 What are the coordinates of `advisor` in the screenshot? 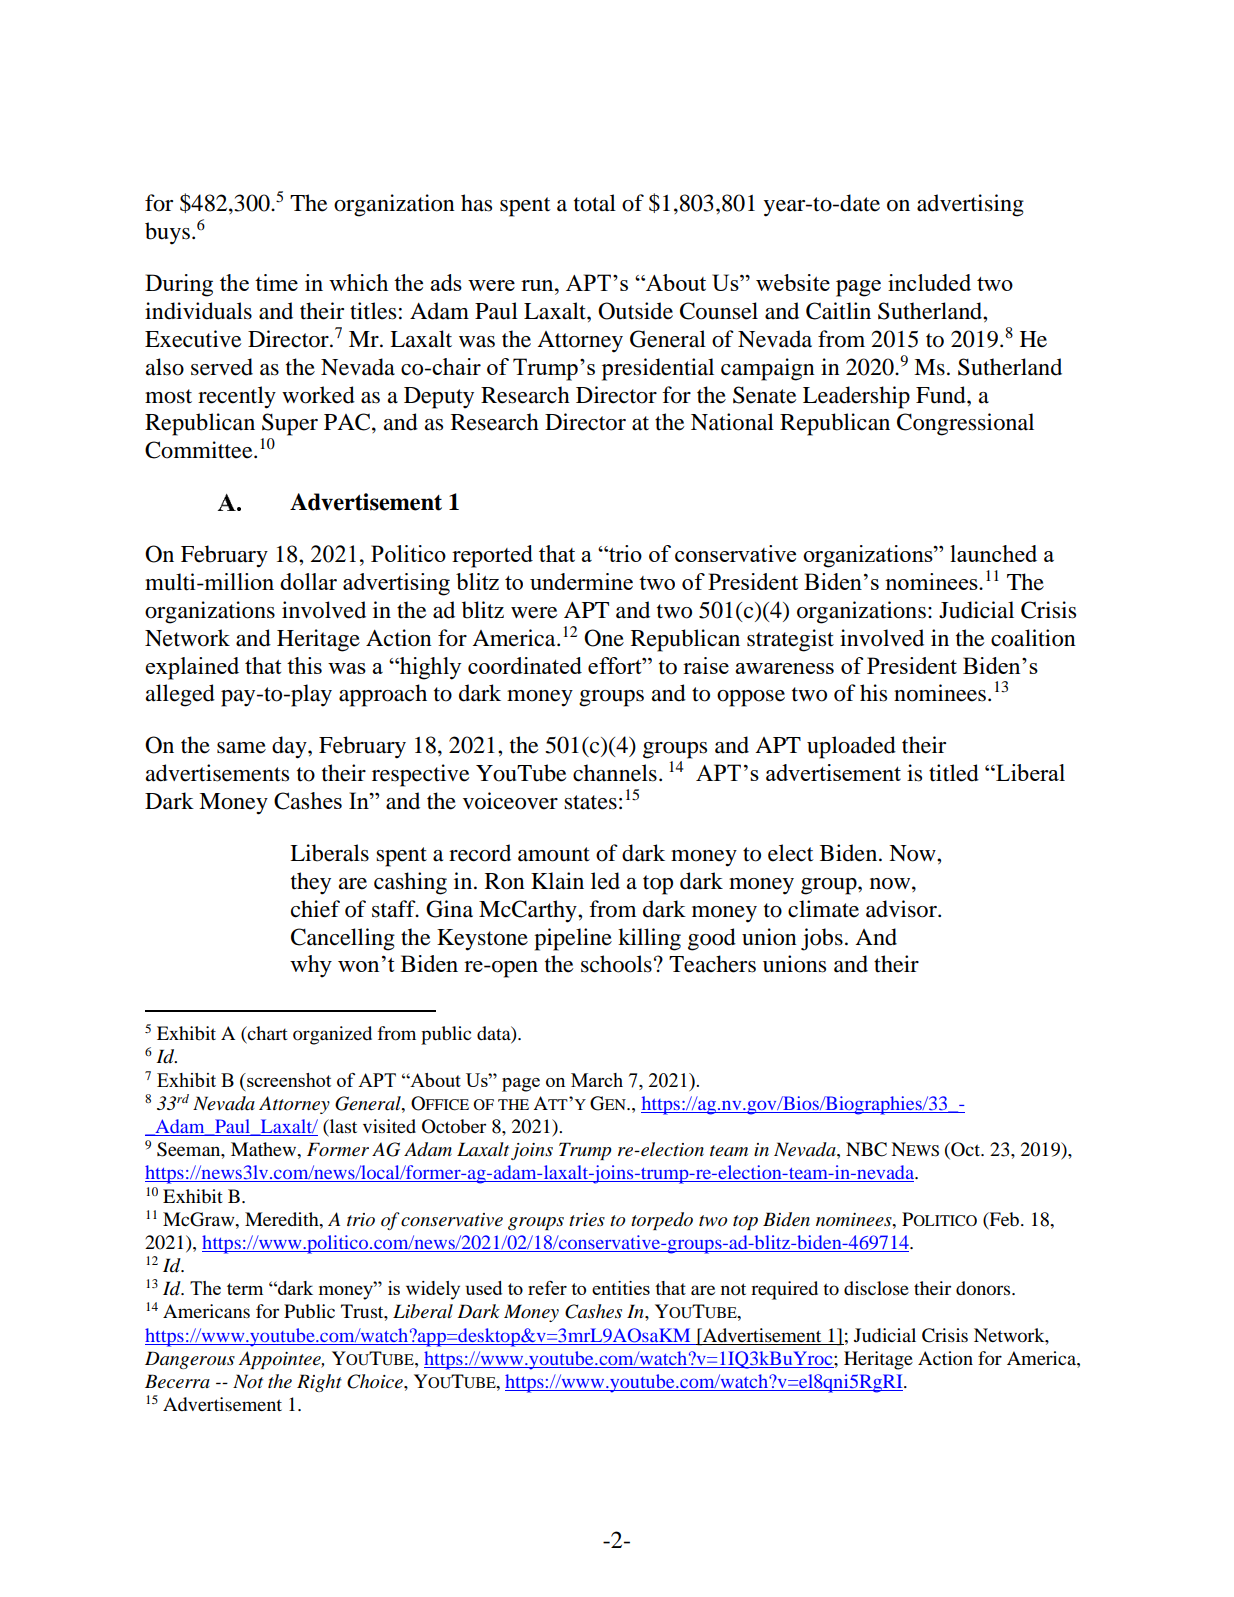 It's located at (902, 909).
